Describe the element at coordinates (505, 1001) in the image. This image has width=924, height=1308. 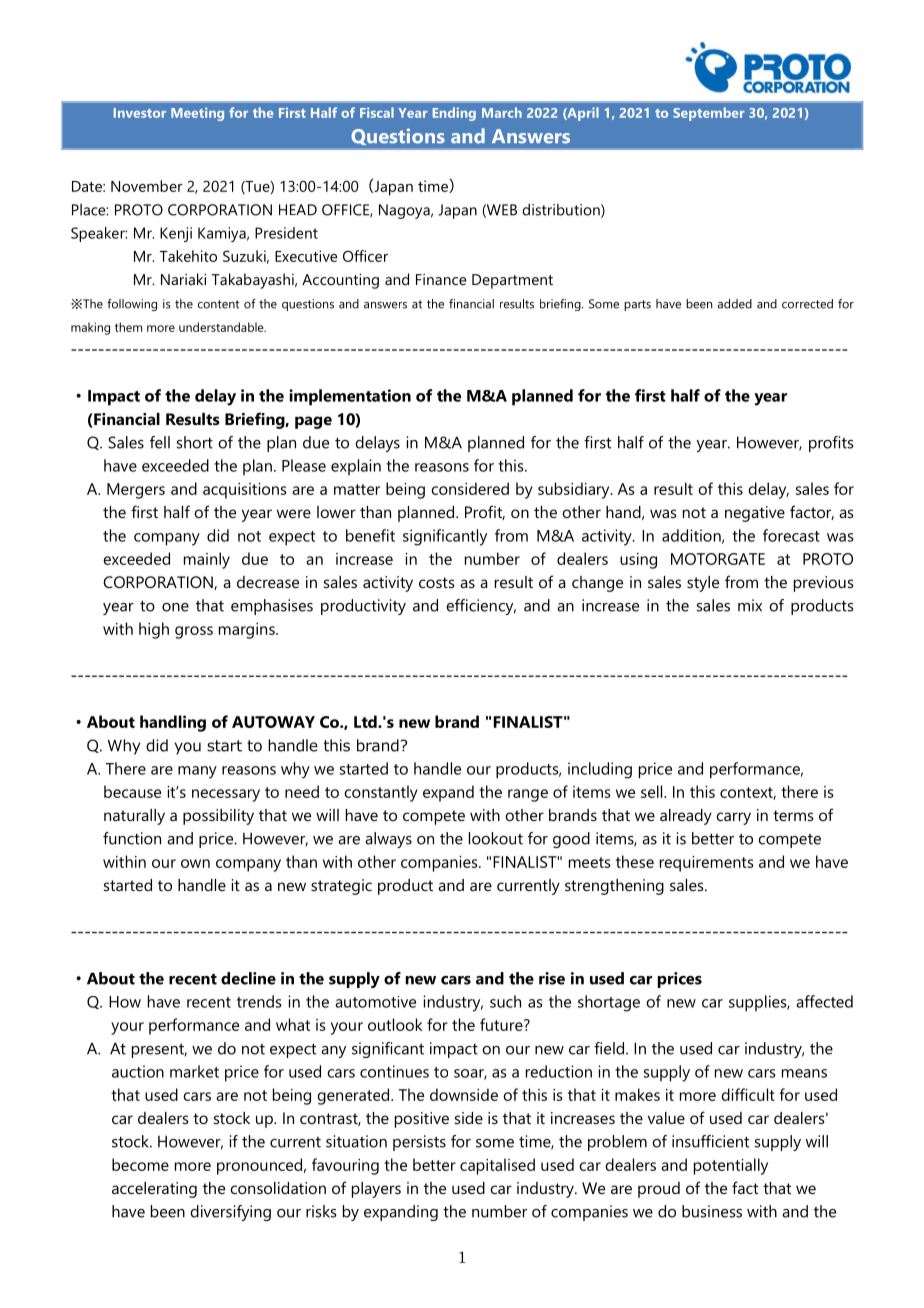
I see `such` at that location.
